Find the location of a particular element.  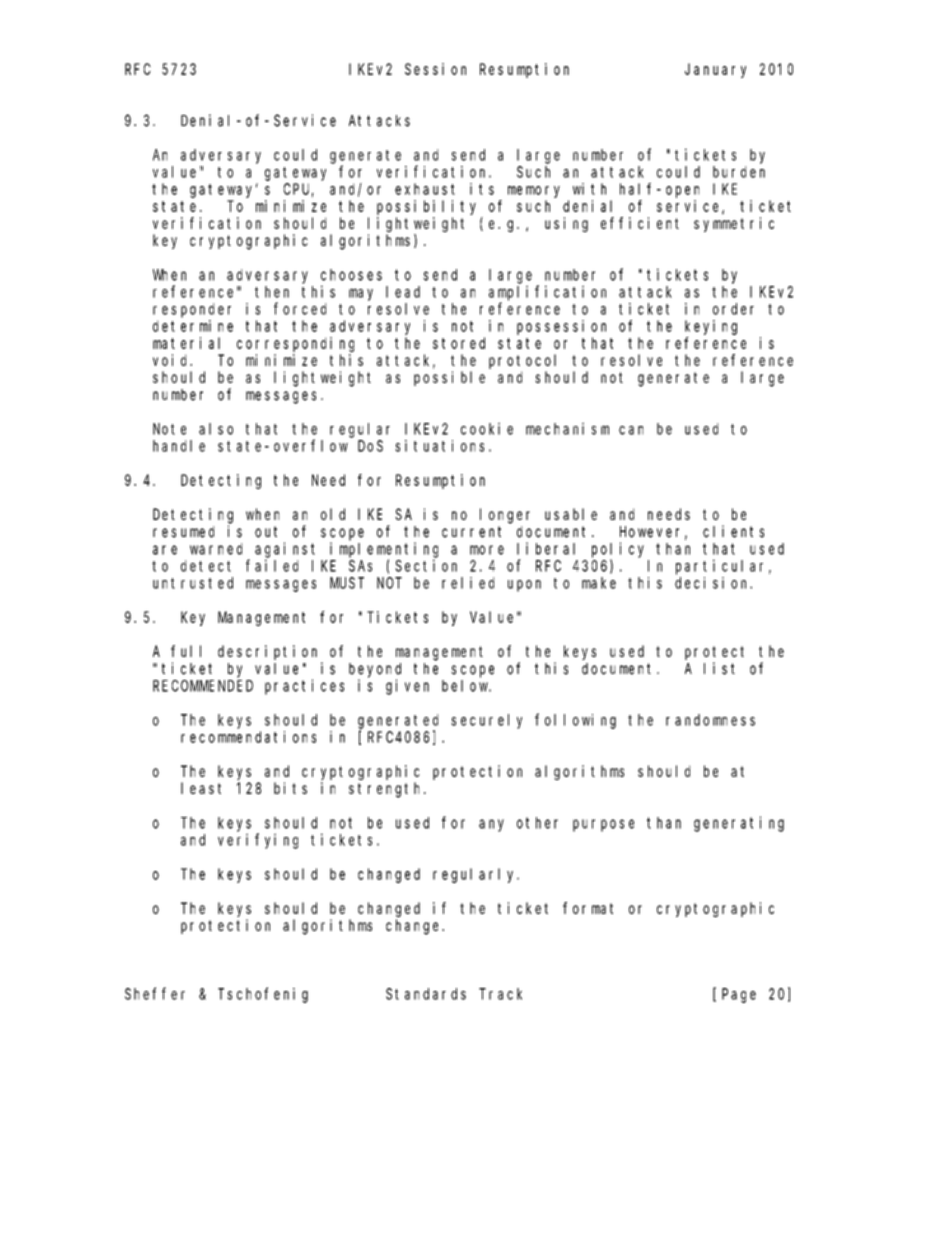

more is located at coordinates (487, 550).
